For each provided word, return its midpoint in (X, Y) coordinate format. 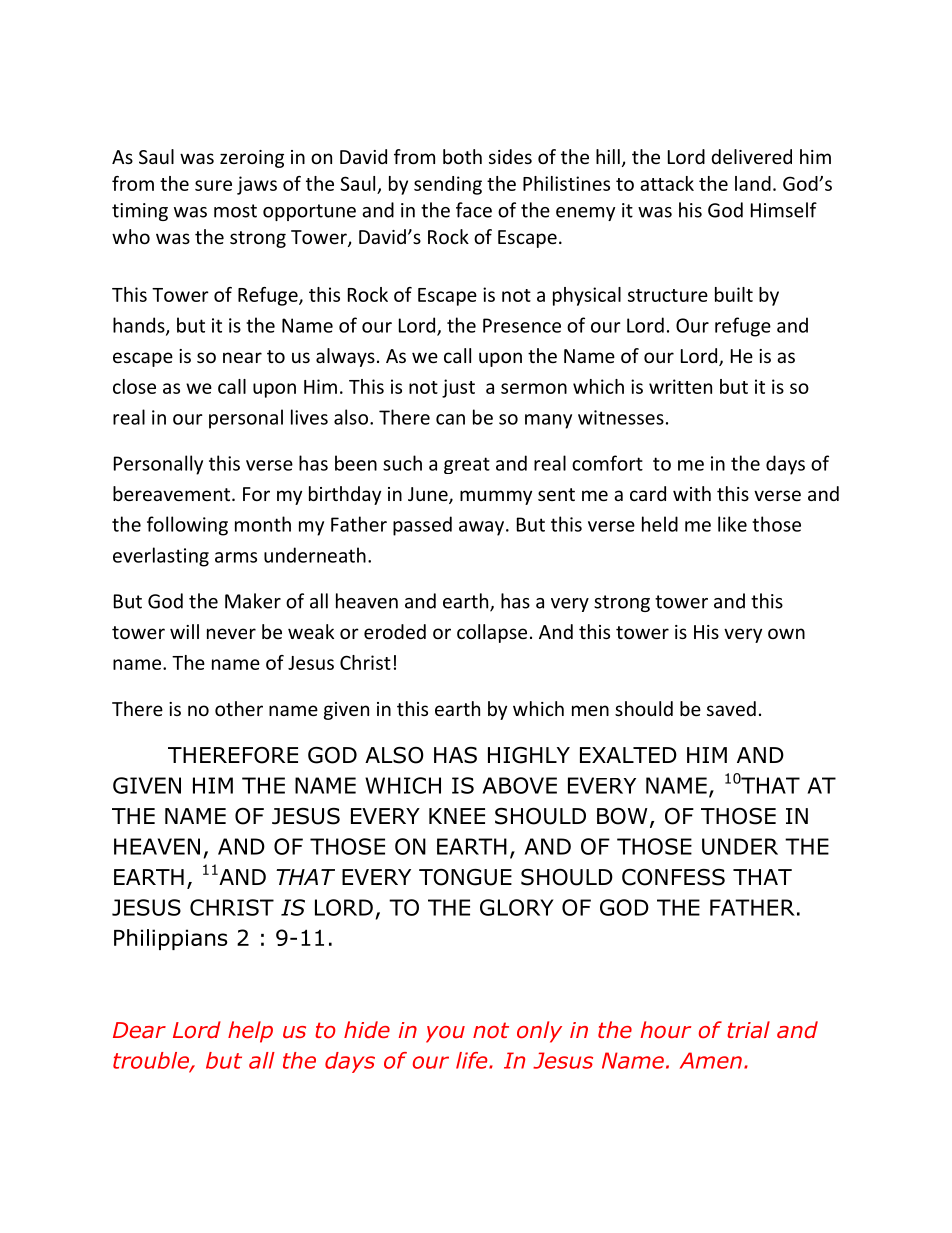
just (458, 388)
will (184, 631)
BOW (622, 816)
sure (213, 185)
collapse (492, 633)
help (250, 1032)
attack (667, 183)
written (680, 386)
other (239, 708)
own (786, 633)
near (242, 357)
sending (448, 185)
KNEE (457, 816)
